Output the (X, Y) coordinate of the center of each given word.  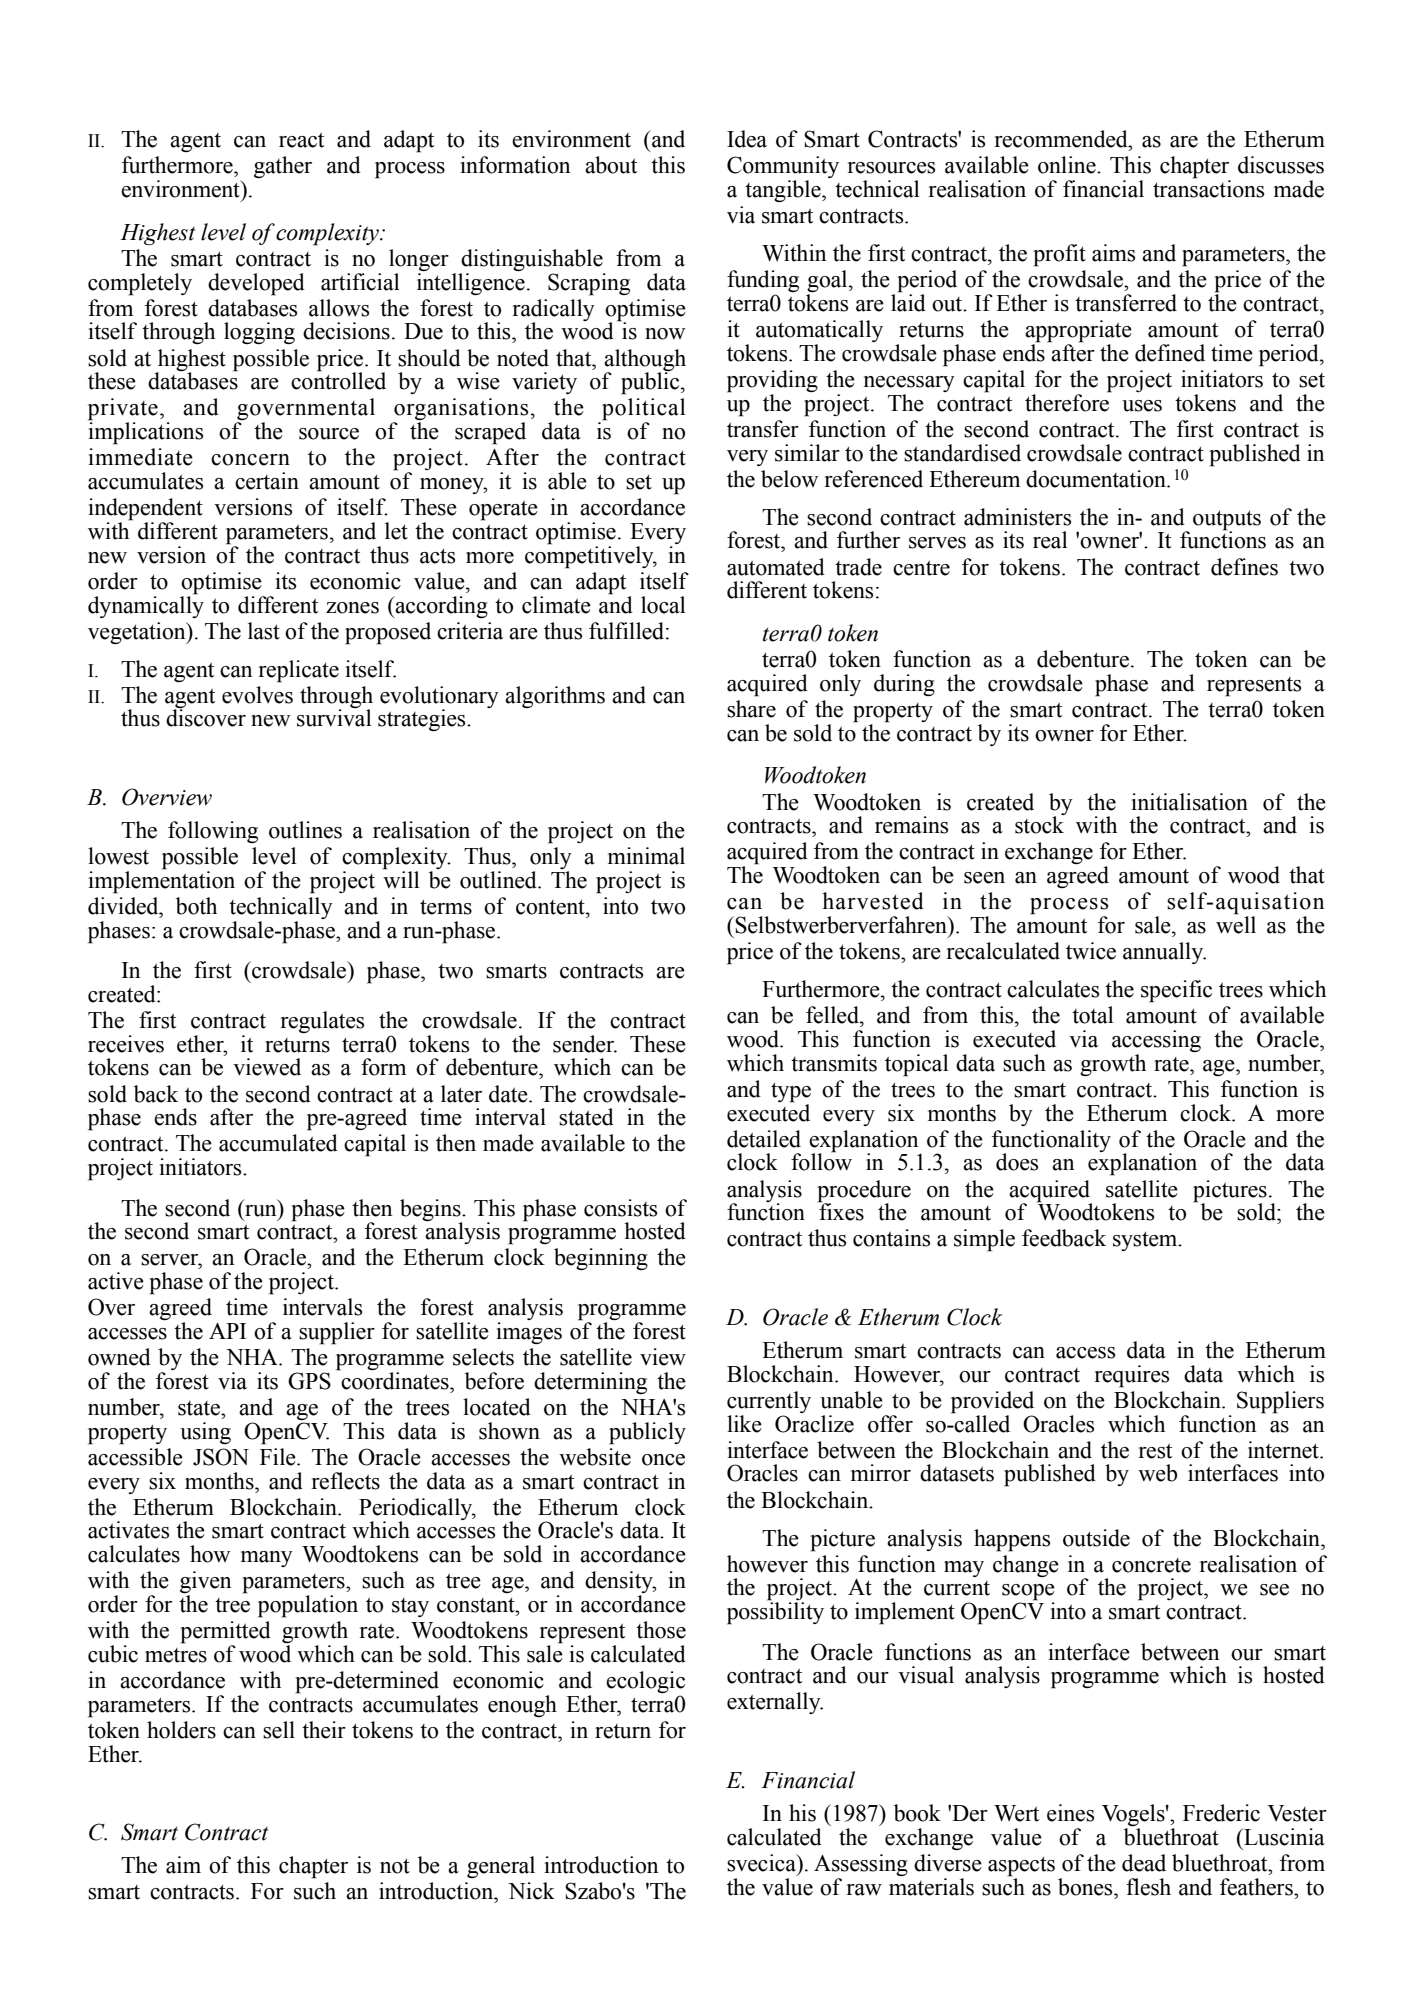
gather (283, 167)
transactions (1208, 188)
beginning (601, 1259)
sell (279, 1730)
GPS (309, 1381)
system (1146, 1241)
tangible (784, 191)
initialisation (1189, 802)
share (751, 709)
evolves (257, 695)
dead (1144, 1863)
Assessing (861, 1865)
